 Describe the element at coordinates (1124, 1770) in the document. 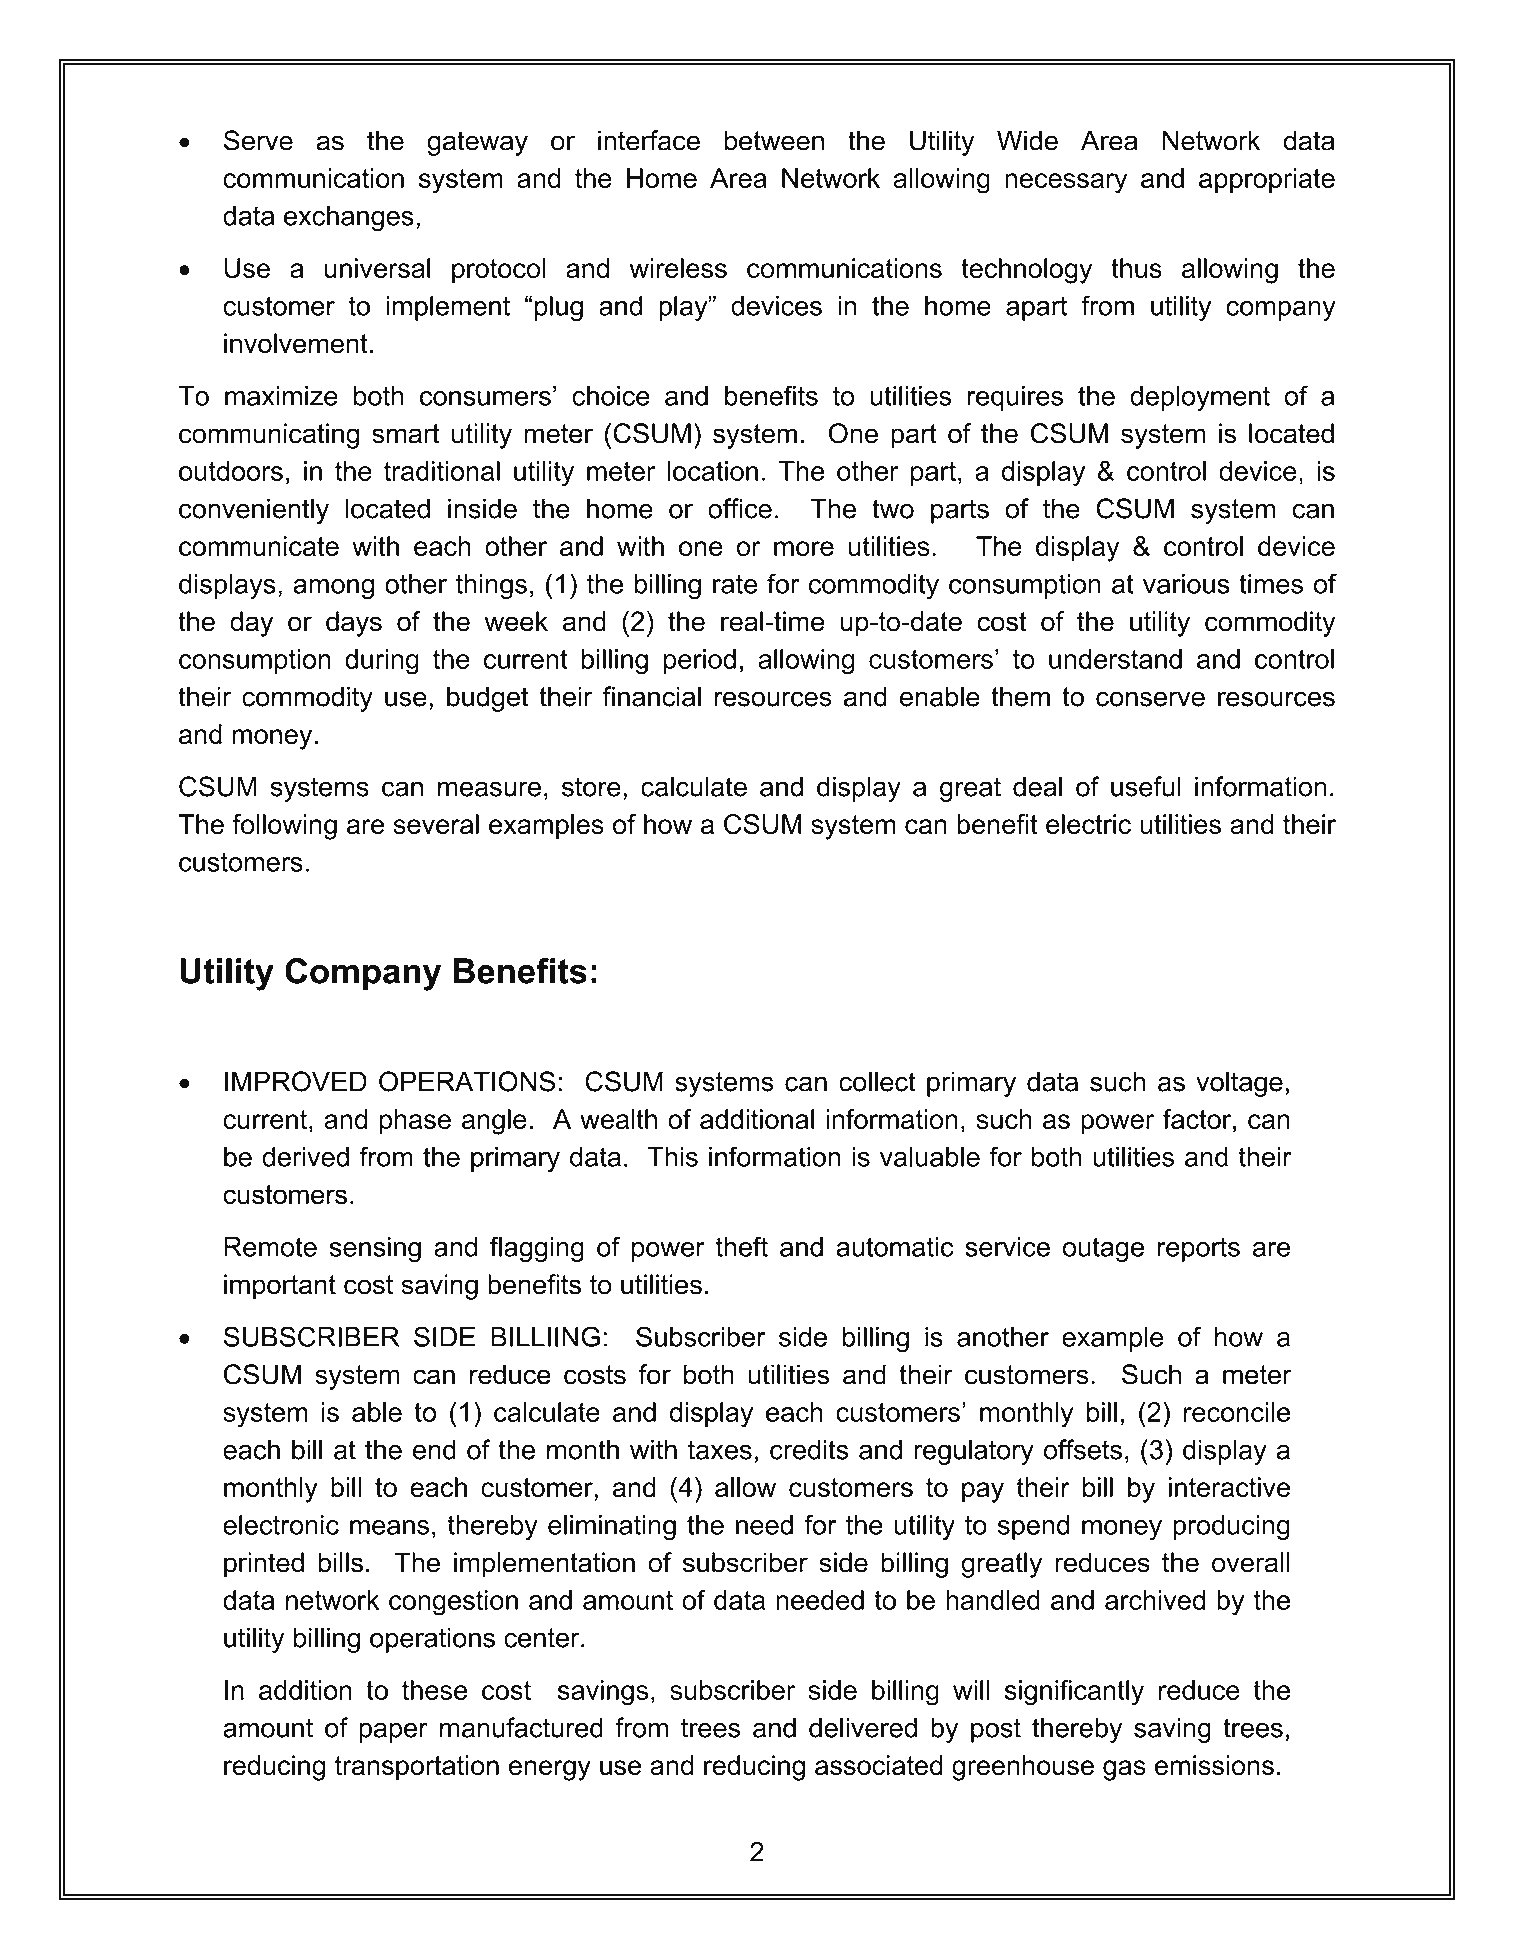

I see `gas` at that location.
